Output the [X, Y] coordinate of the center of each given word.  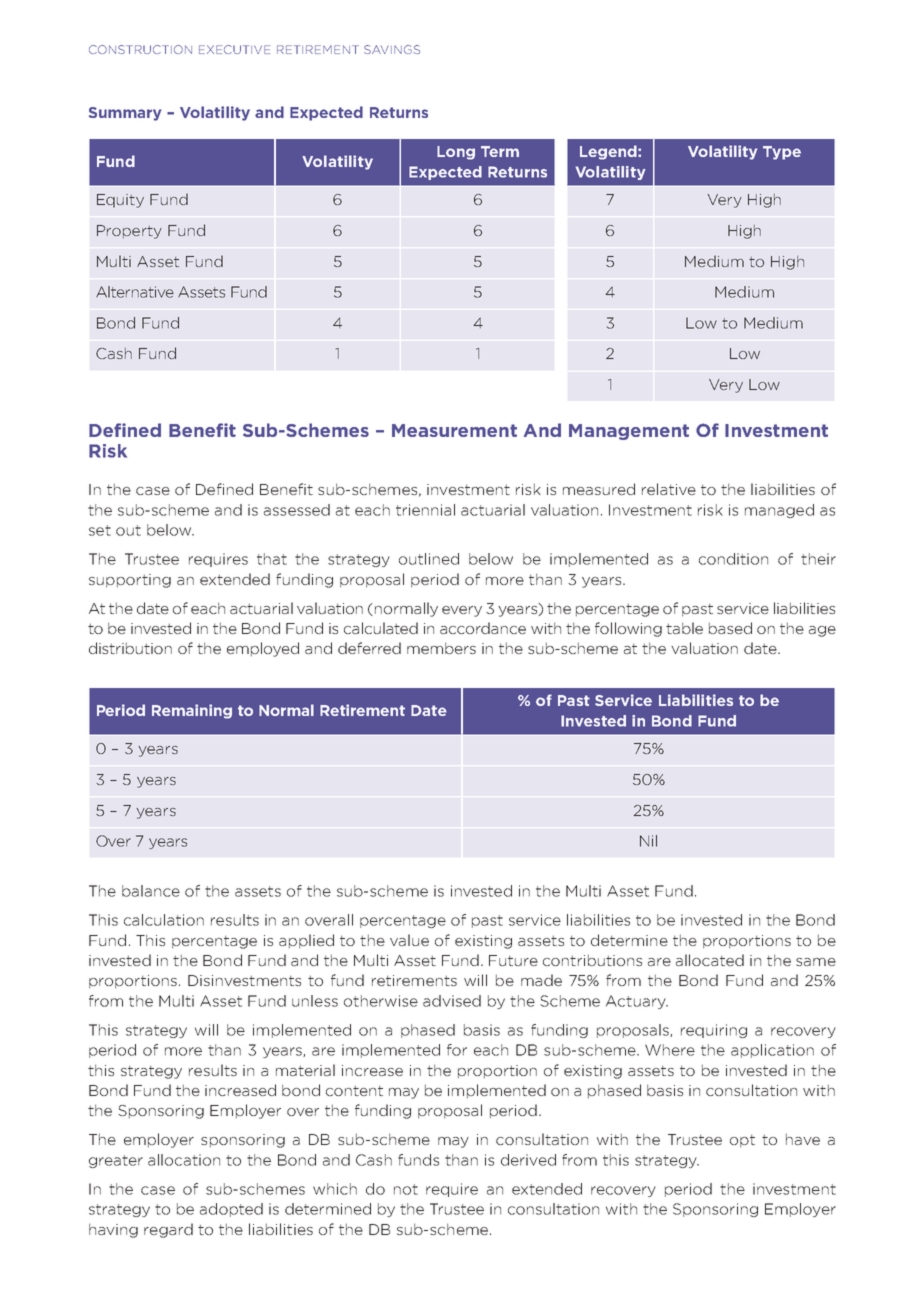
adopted [231, 1210]
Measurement [454, 430]
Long [456, 153]
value [409, 940]
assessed [297, 510]
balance [151, 891]
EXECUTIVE [234, 49]
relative [669, 489]
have [803, 1139]
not [406, 1189]
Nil [648, 841]
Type [782, 153]
